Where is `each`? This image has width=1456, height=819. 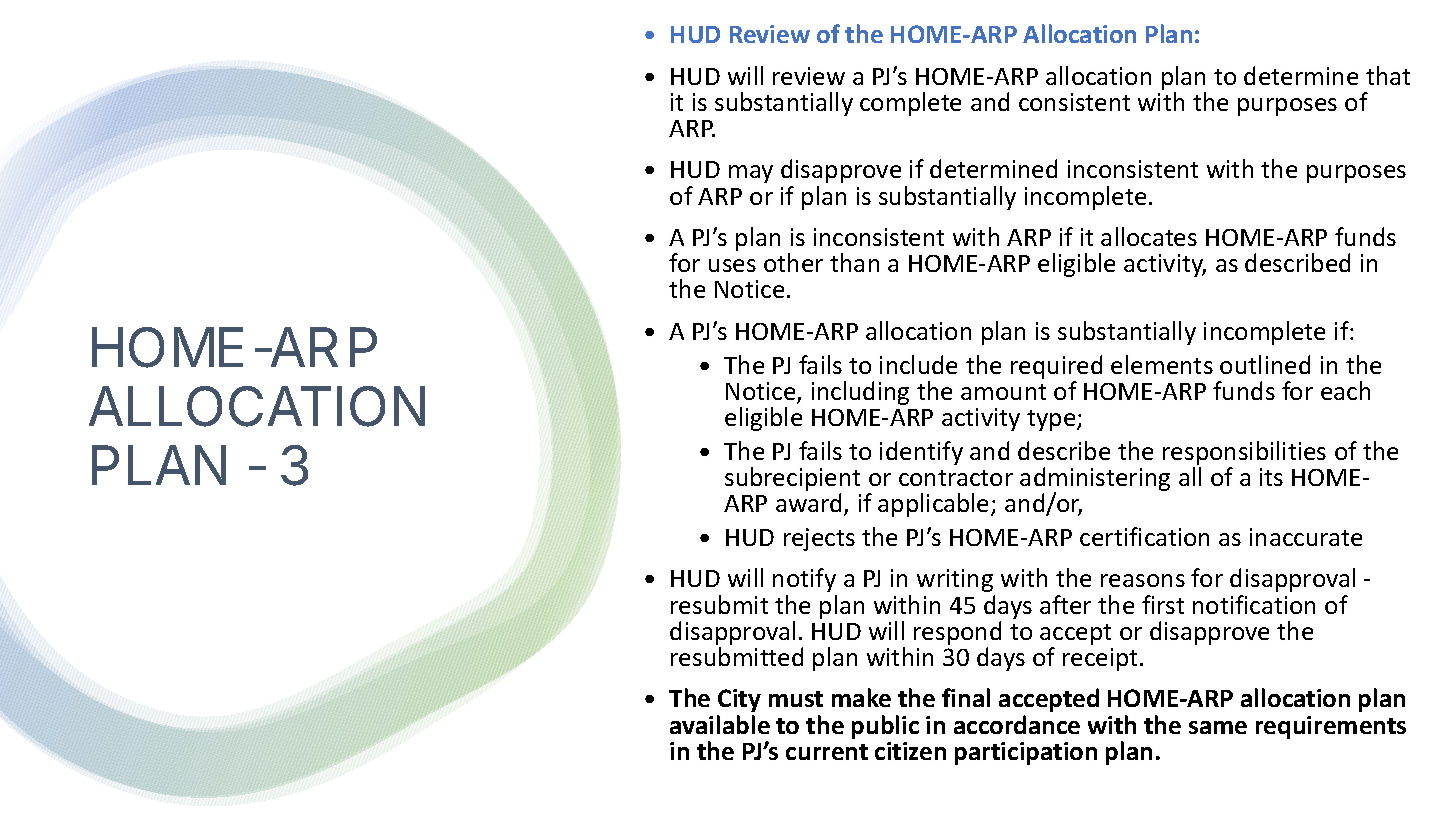 each is located at coordinates (1345, 390).
